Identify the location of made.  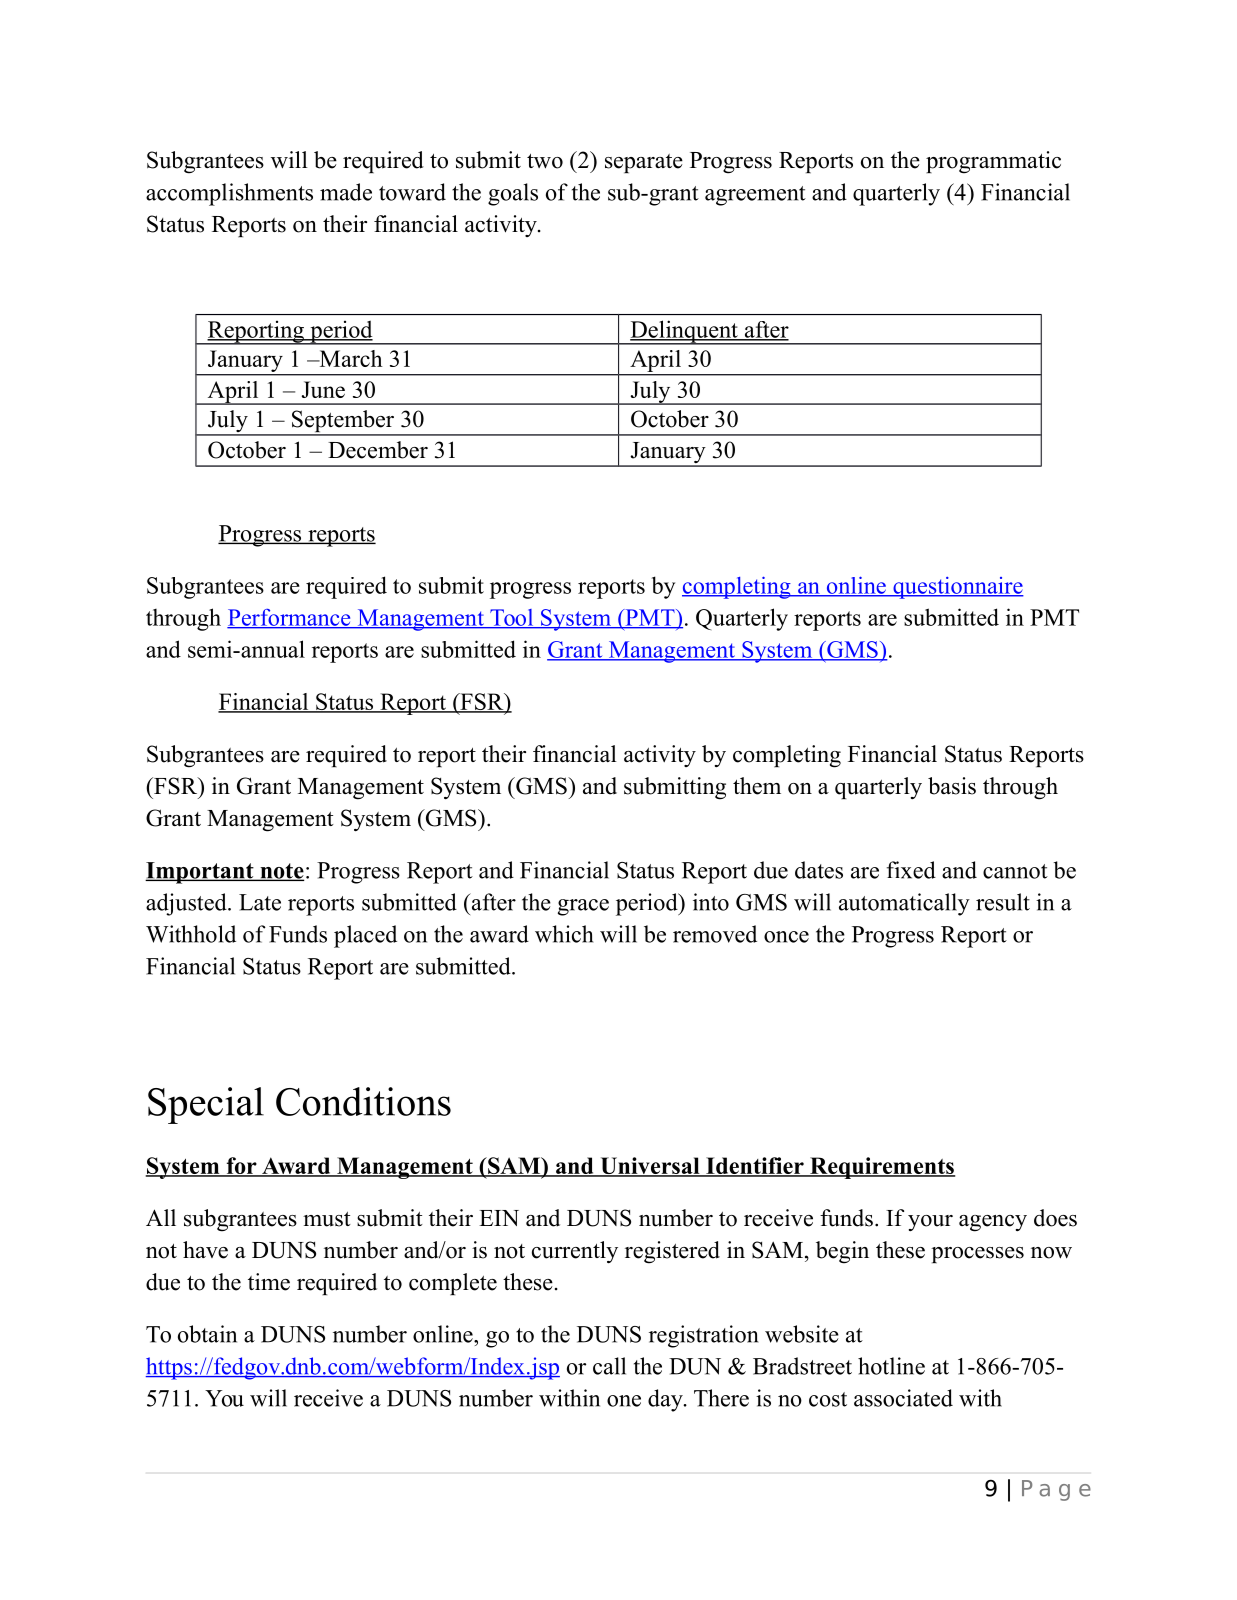
(346, 192).
